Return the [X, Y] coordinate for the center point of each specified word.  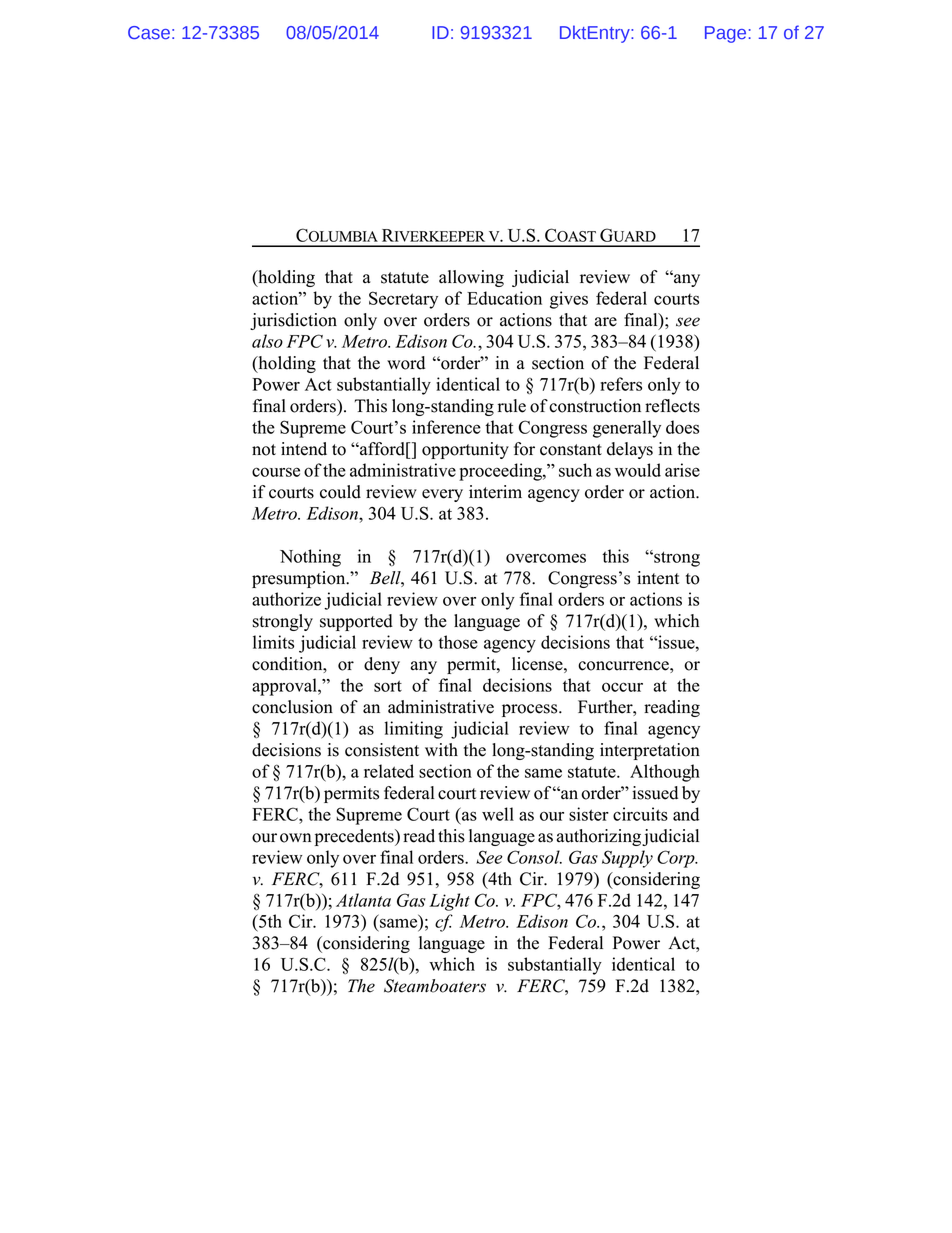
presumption [300, 579]
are [606, 322]
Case [149, 32]
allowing [471, 278]
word [406, 363]
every [442, 495]
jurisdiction [293, 321]
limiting [414, 730]
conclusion [292, 707]
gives [569, 300]
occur [622, 687]
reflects [672, 406]
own [296, 838]
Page [725, 34]
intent [658, 578]
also [267, 341]
